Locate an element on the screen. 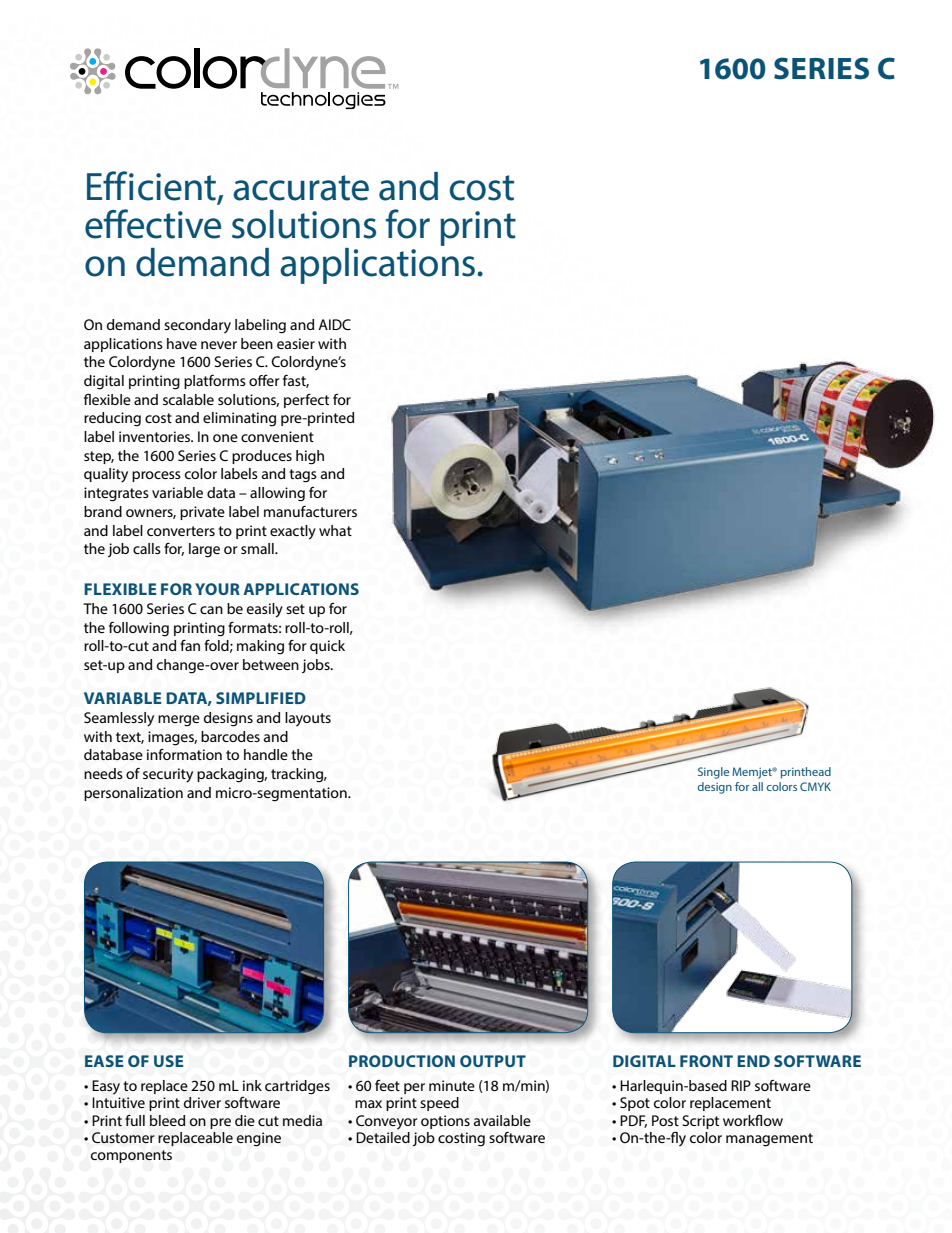  easier is located at coordinates (296, 343).
